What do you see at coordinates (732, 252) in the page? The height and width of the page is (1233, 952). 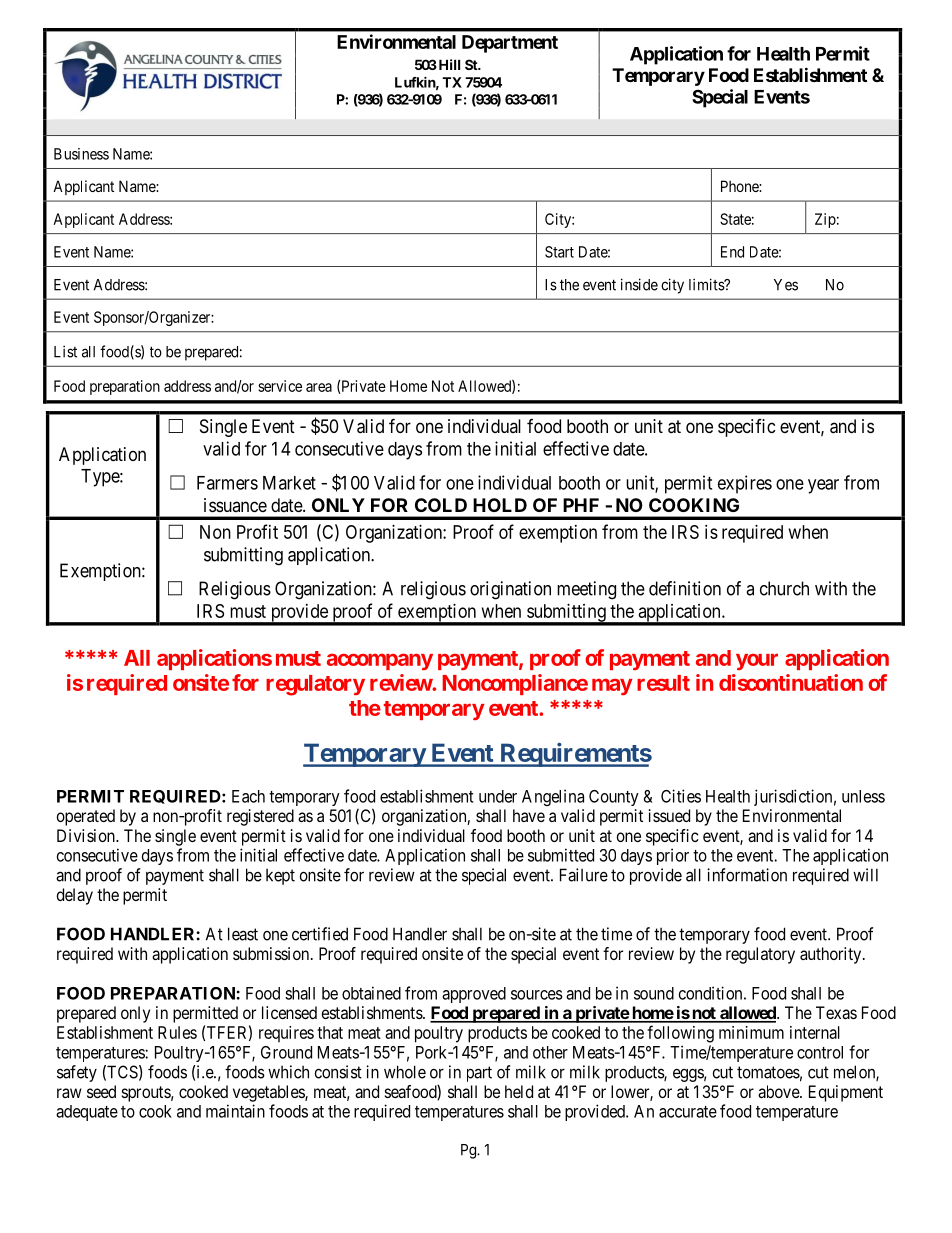 I see `End` at bounding box center [732, 252].
